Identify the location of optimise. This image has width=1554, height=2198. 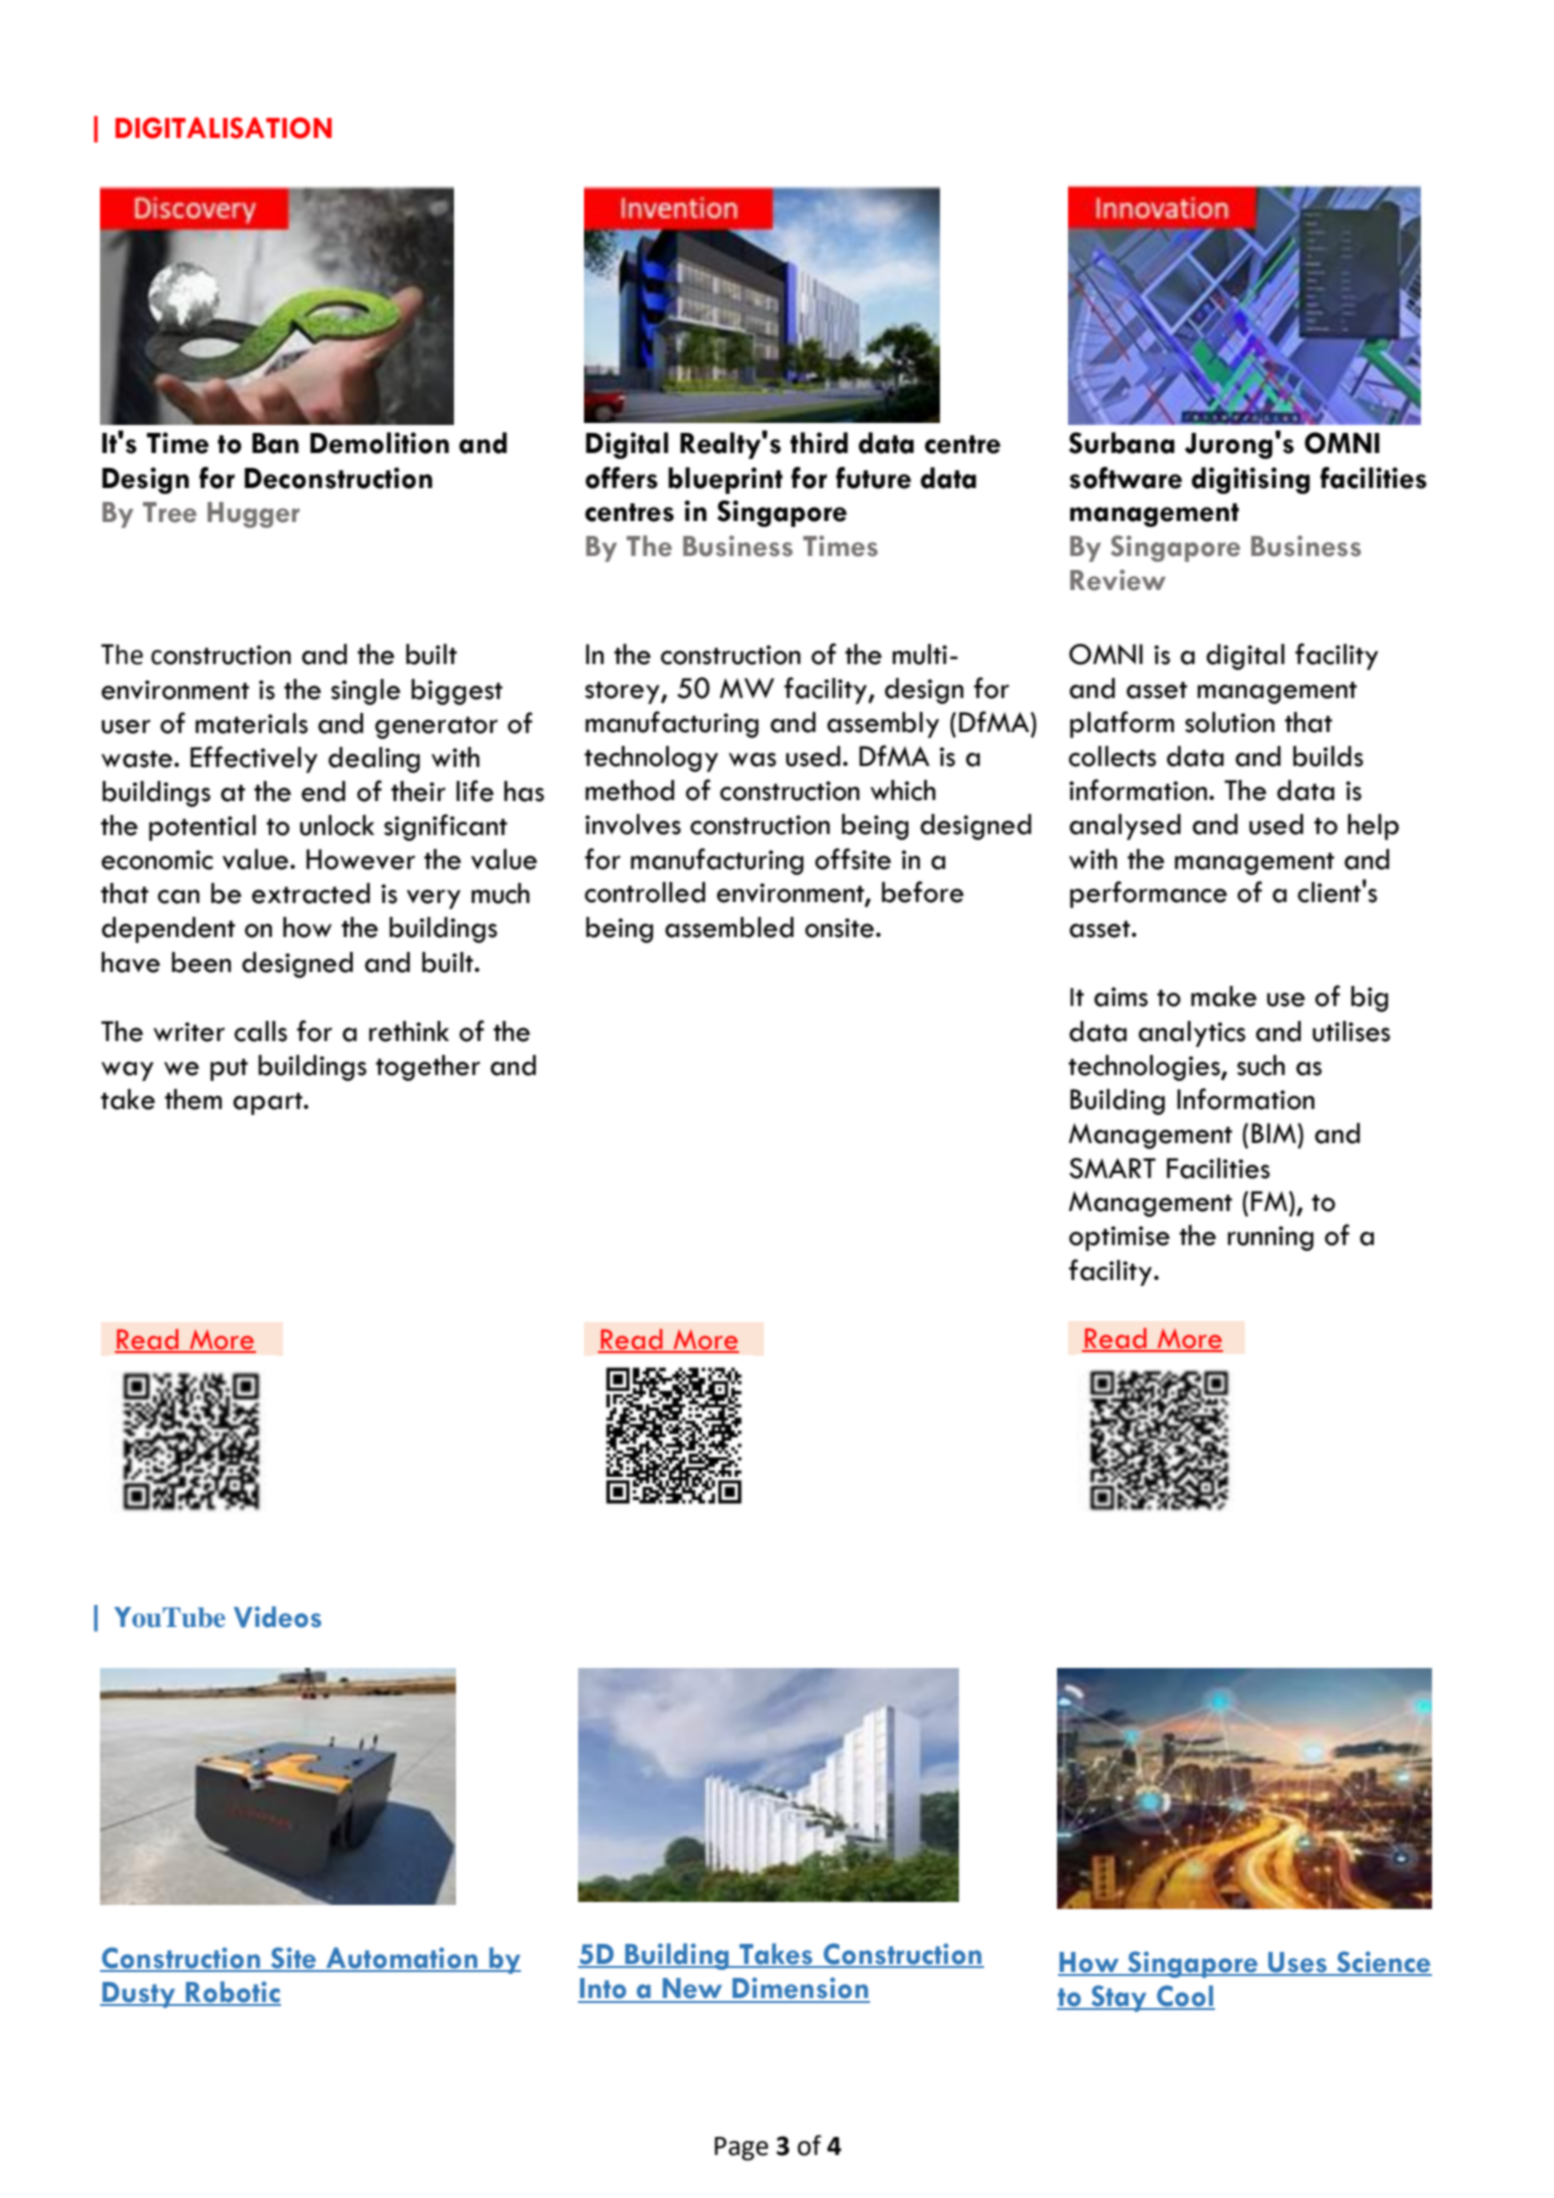
(1119, 1238).
